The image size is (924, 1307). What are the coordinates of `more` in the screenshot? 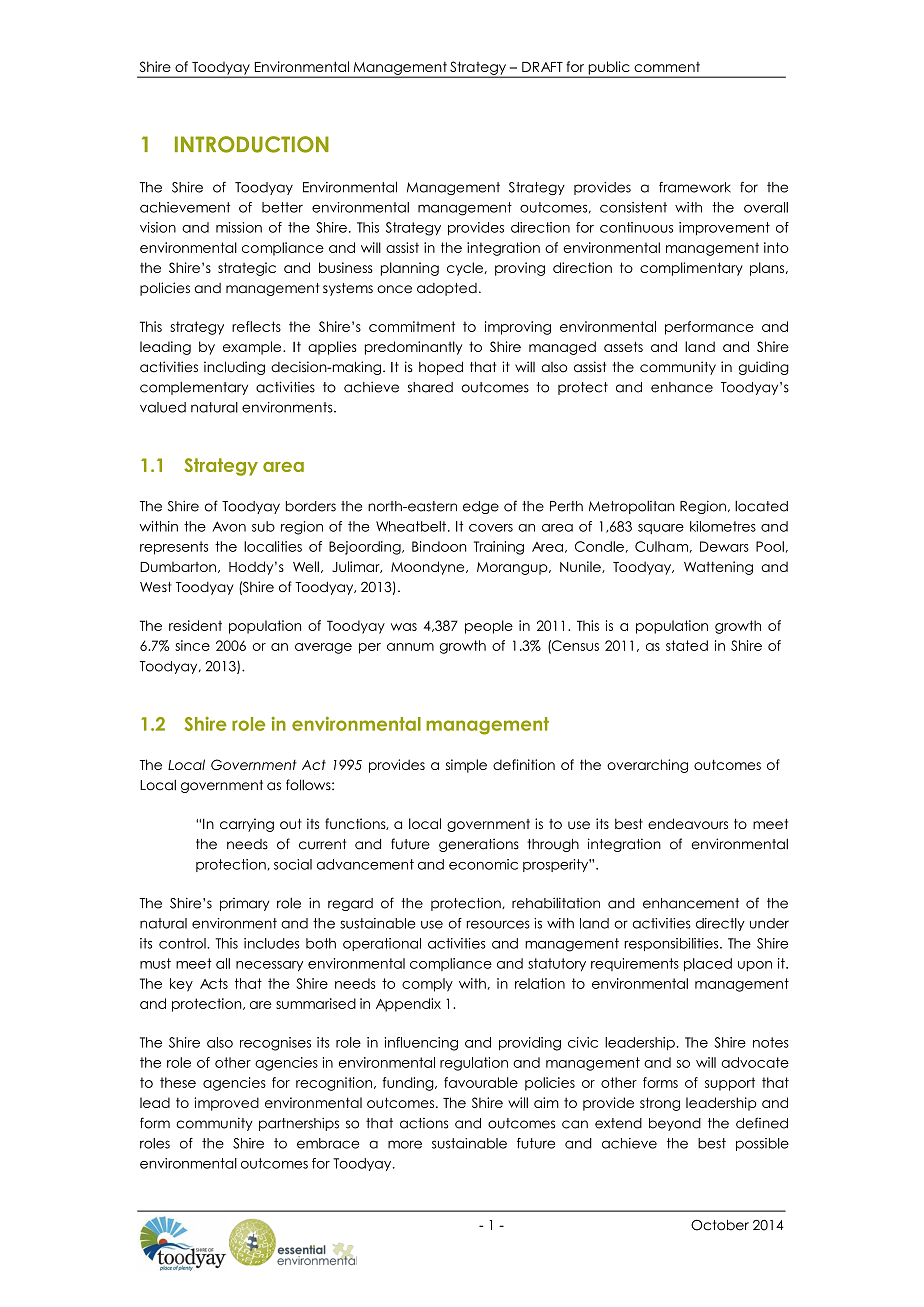 It's located at (405, 1144).
